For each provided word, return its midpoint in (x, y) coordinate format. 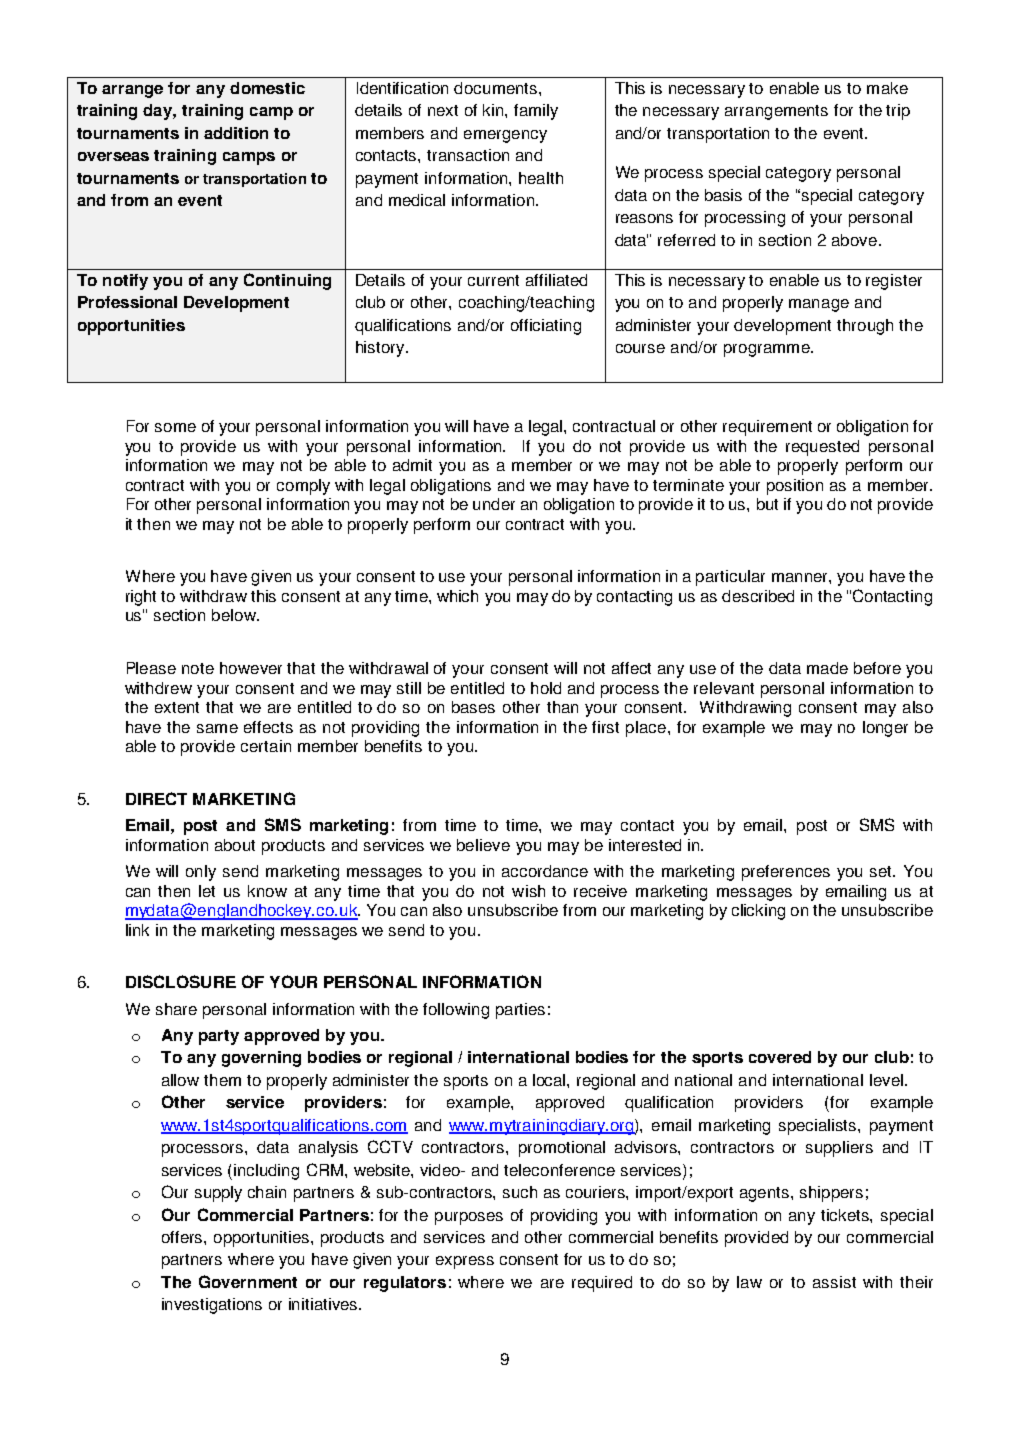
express (465, 1262)
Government (248, 1281)
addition (236, 133)
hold (546, 688)
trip (898, 112)
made (827, 668)
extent (177, 707)
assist (834, 1282)
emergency (505, 136)
